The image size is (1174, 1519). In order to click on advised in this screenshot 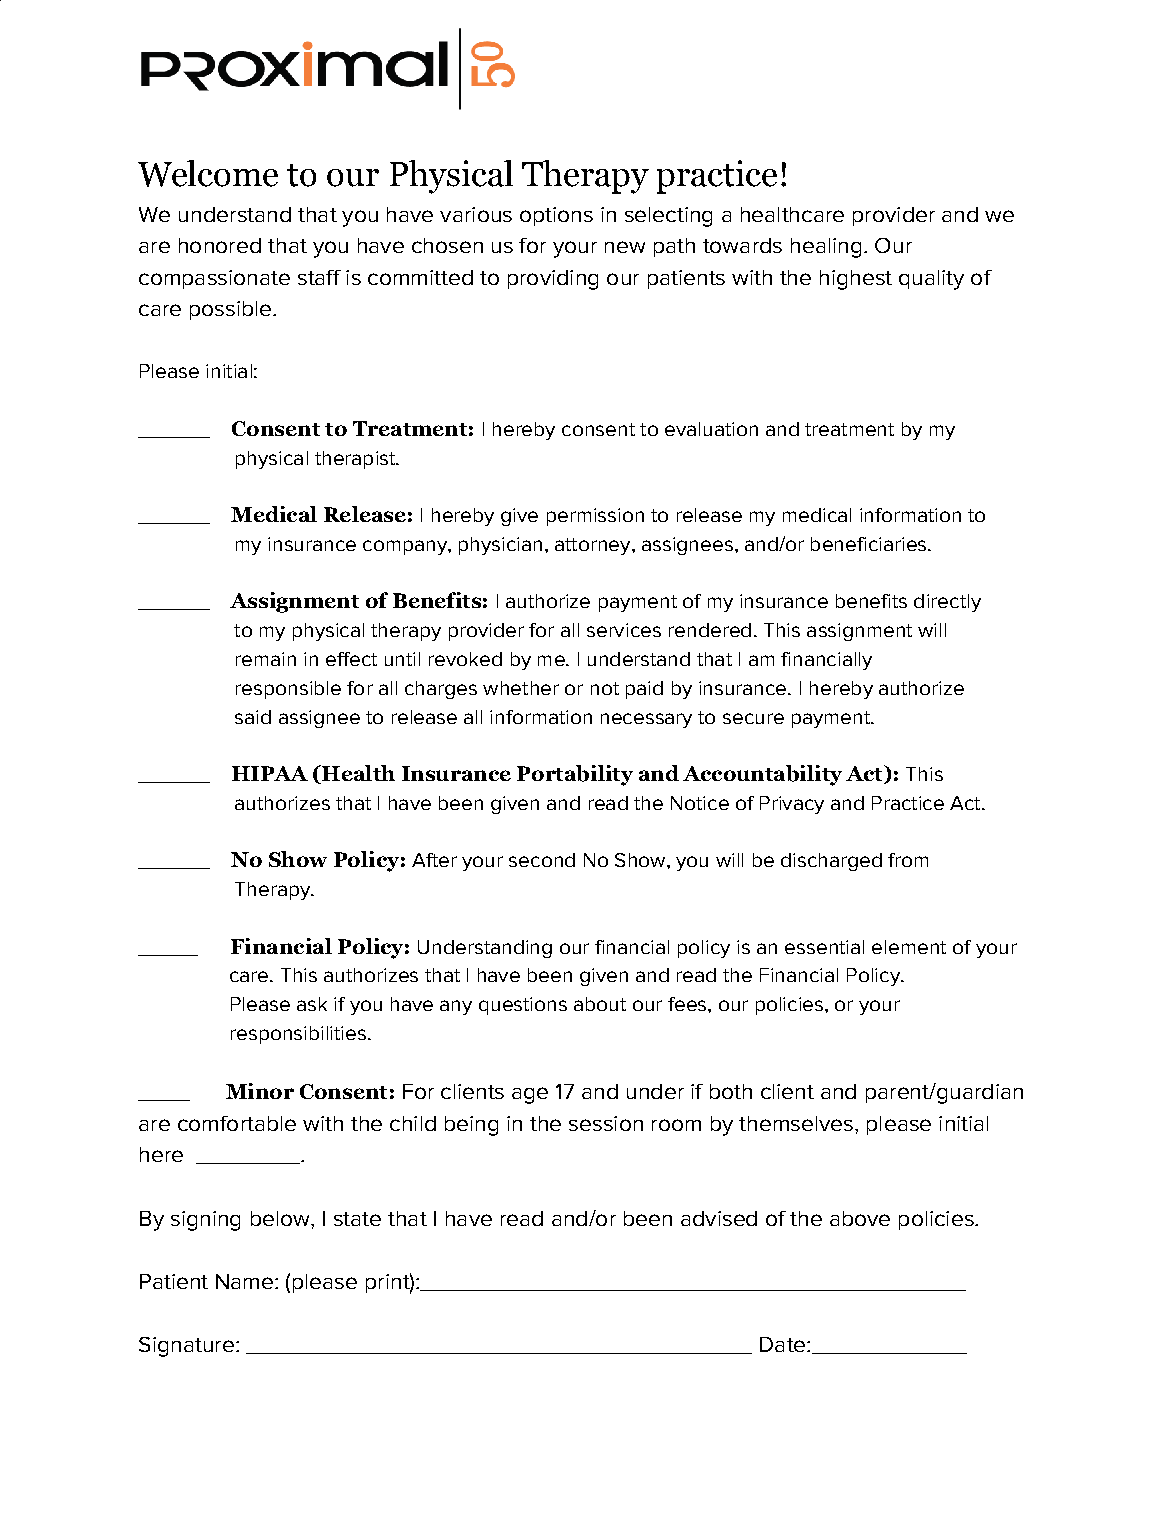, I will do `click(719, 1218)`.
